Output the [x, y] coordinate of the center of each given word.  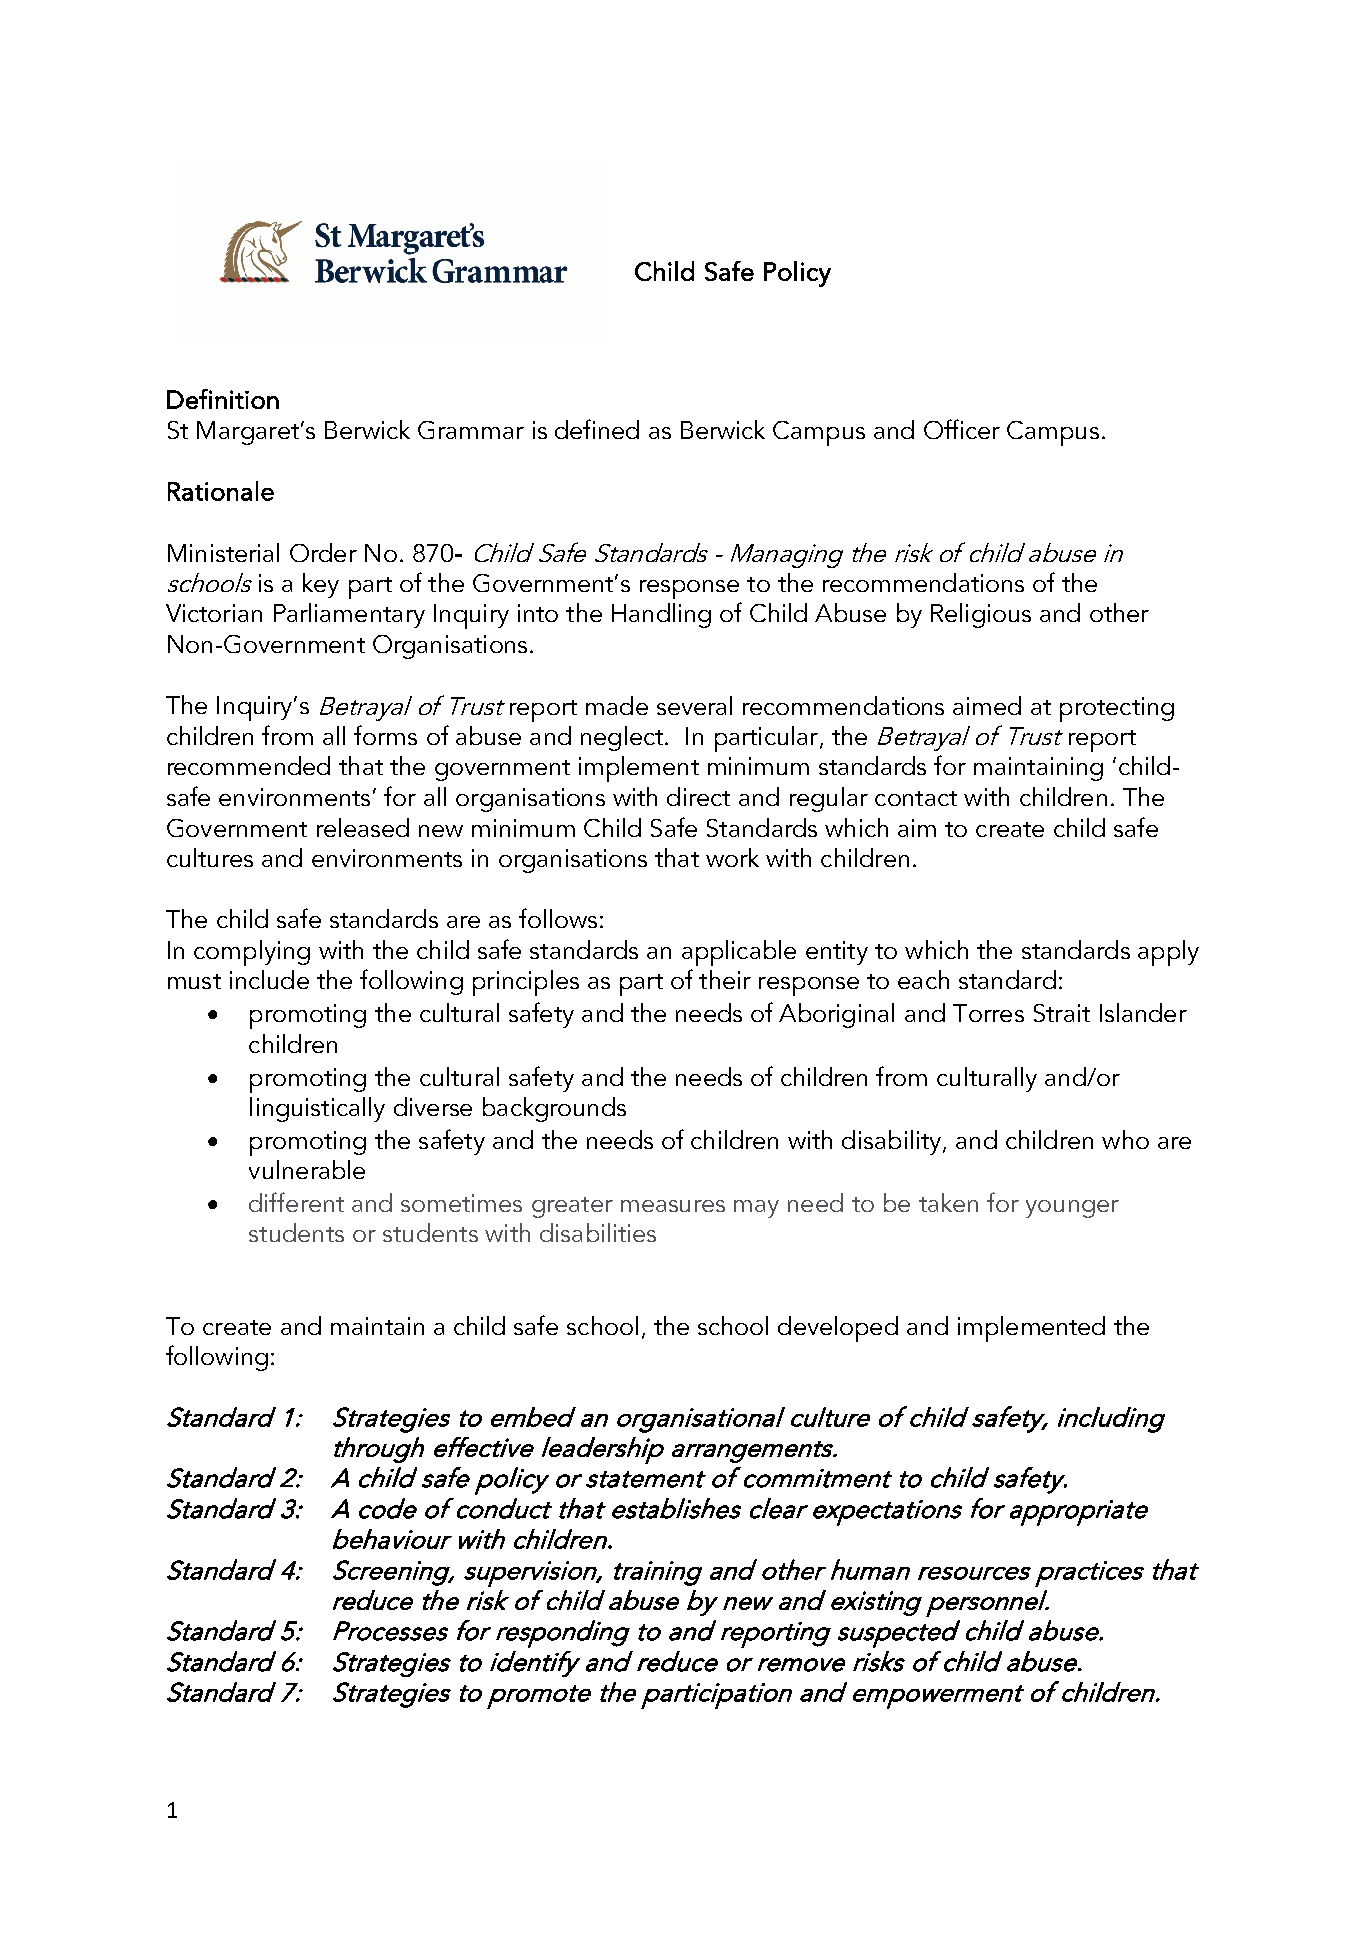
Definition [223, 399]
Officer [962, 429]
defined [597, 429]
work [732, 857]
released [363, 827]
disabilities [598, 1232]
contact [916, 798]
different [296, 1202]
